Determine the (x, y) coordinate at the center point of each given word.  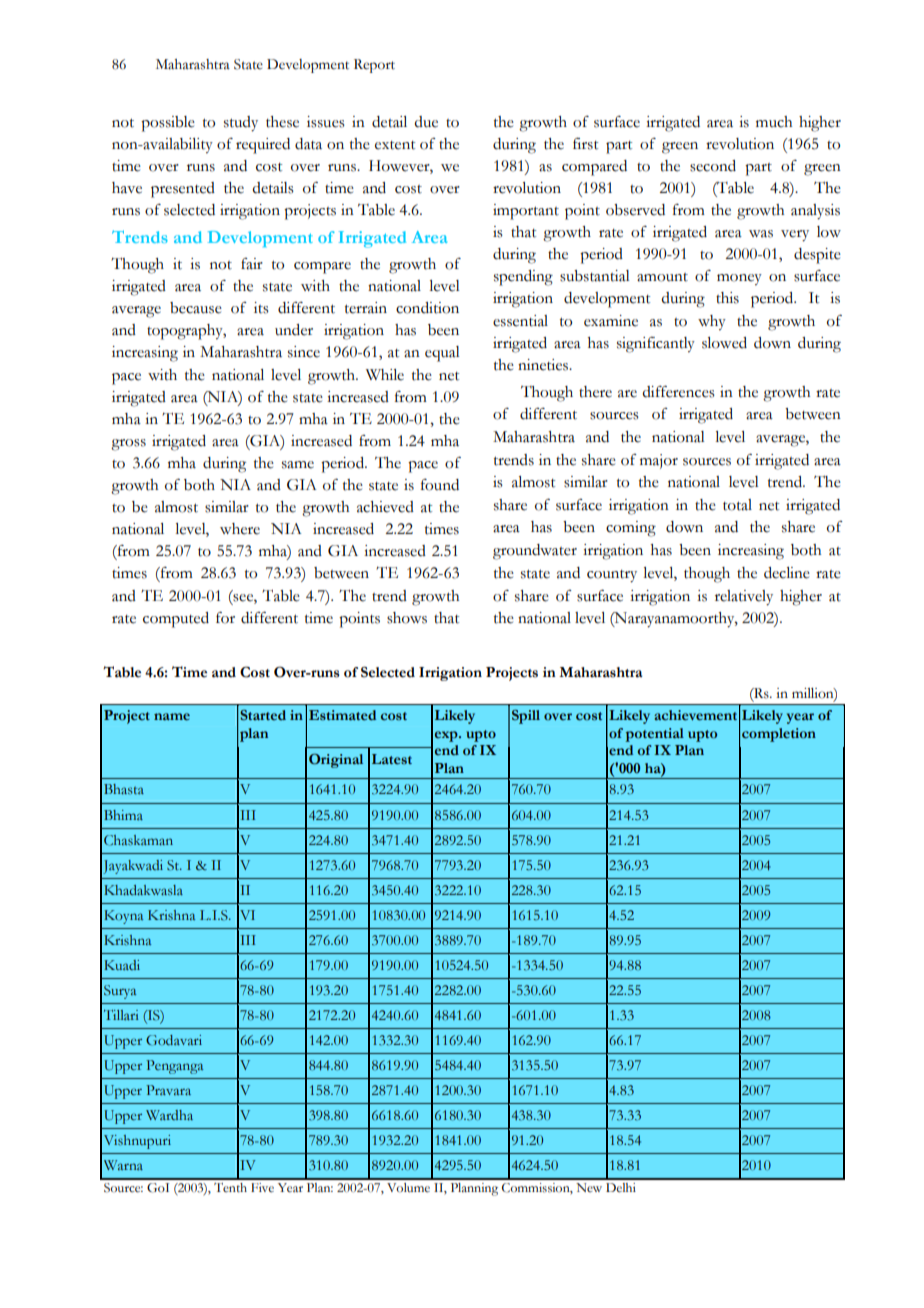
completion (779, 735)
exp (447, 736)
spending (523, 278)
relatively (744, 598)
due (426, 122)
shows (407, 618)
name (172, 717)
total (737, 505)
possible (168, 124)
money (739, 280)
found (440, 485)
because (196, 308)
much (774, 122)
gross (128, 445)
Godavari (174, 1040)
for (225, 618)
